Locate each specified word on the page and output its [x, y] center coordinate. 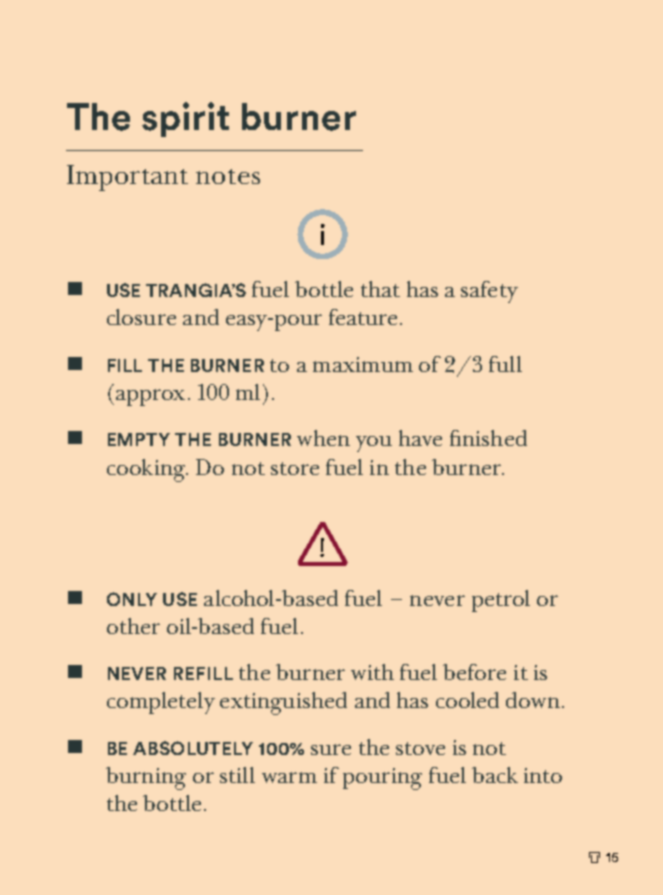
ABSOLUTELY [193, 748]
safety [489, 292]
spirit [185, 119]
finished [488, 438]
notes [228, 176]
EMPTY [139, 439]
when [323, 438]
